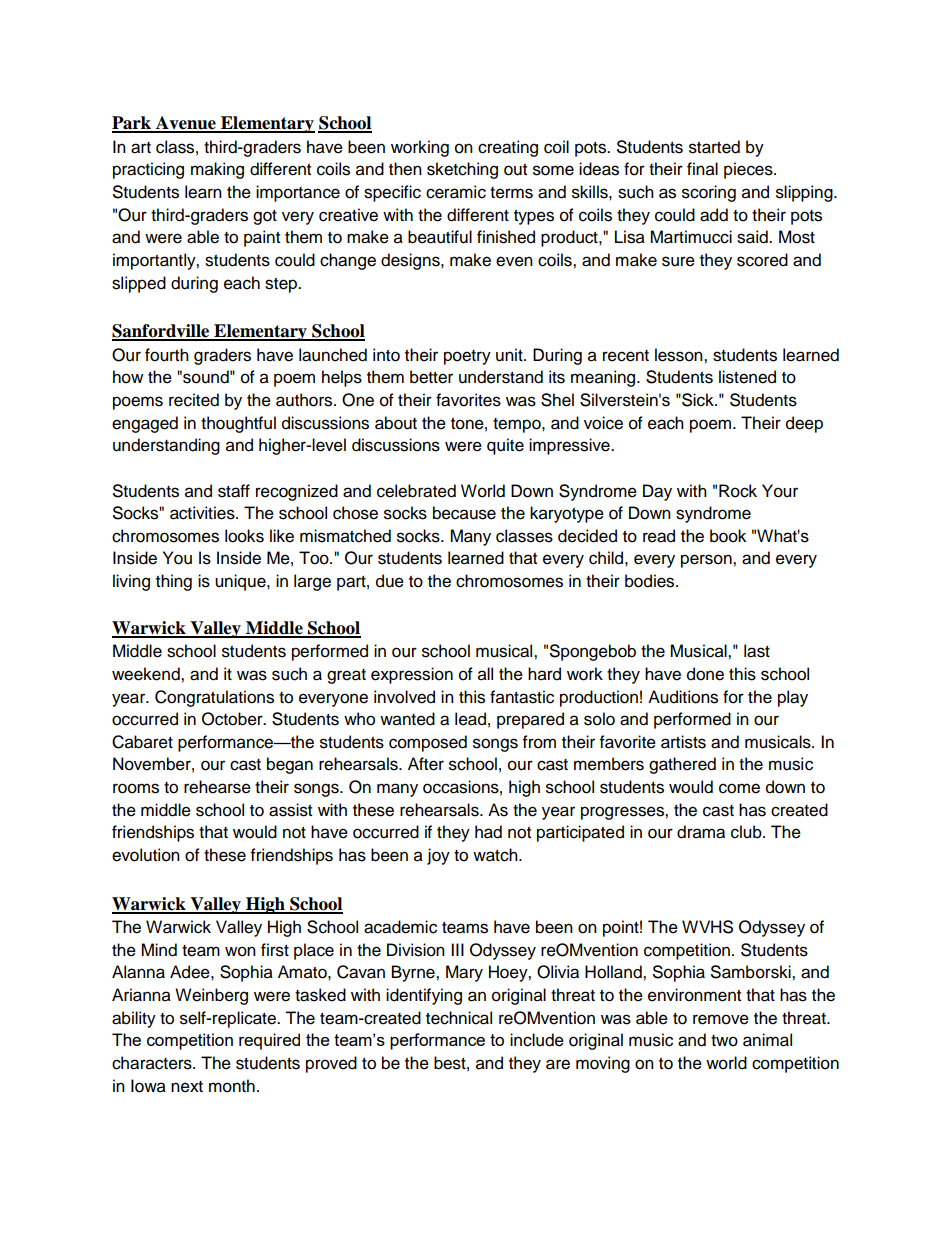  What do you see at coordinates (232, 1086) in the page?
I see `month` at bounding box center [232, 1086].
